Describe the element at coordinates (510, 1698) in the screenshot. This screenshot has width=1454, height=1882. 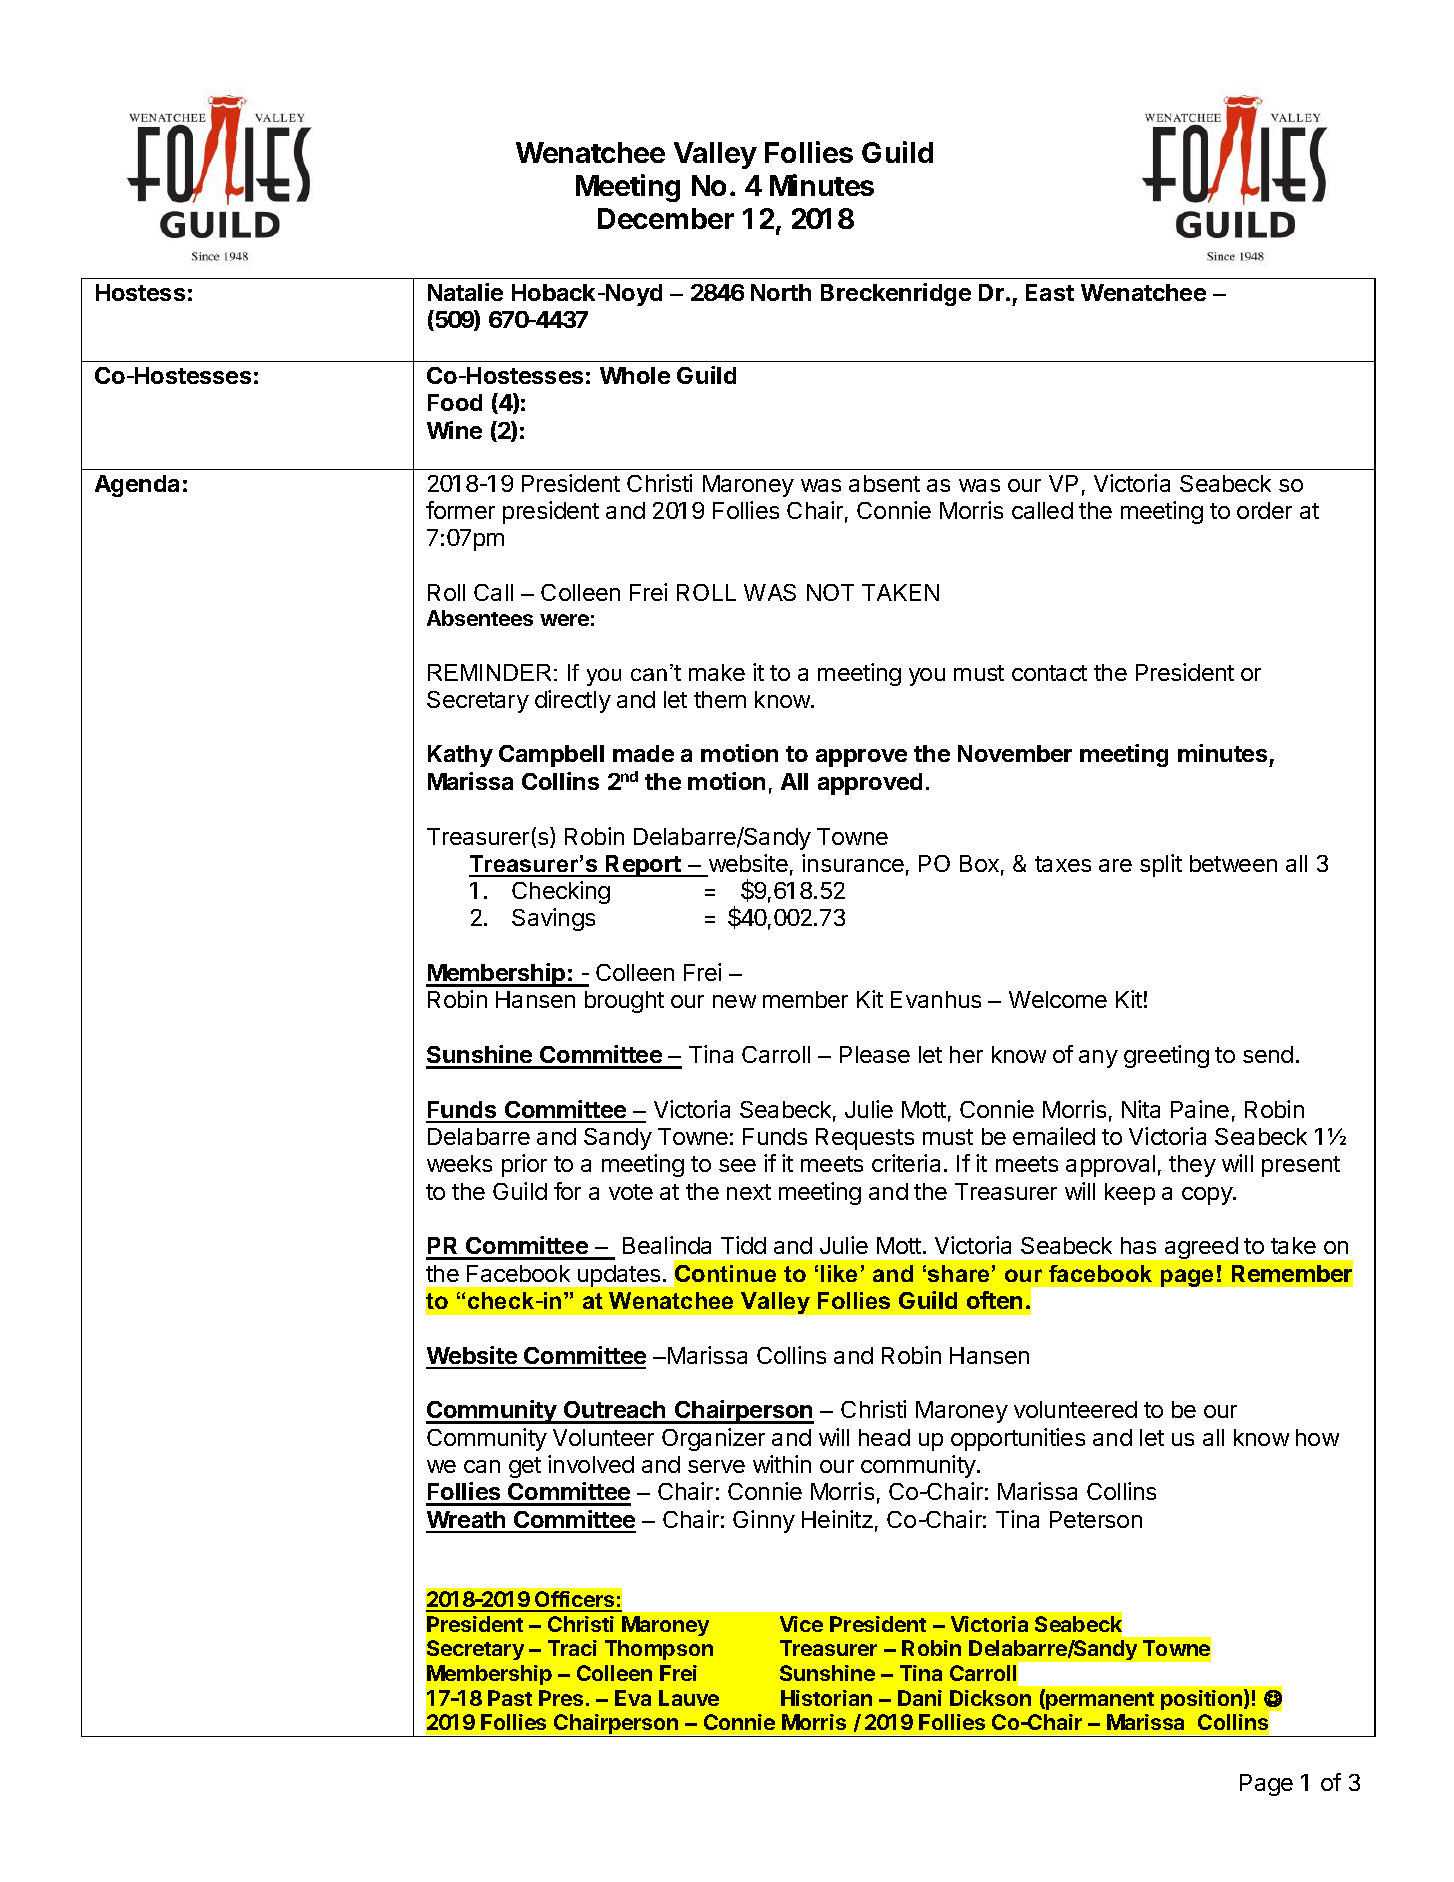
I see `Past` at that location.
